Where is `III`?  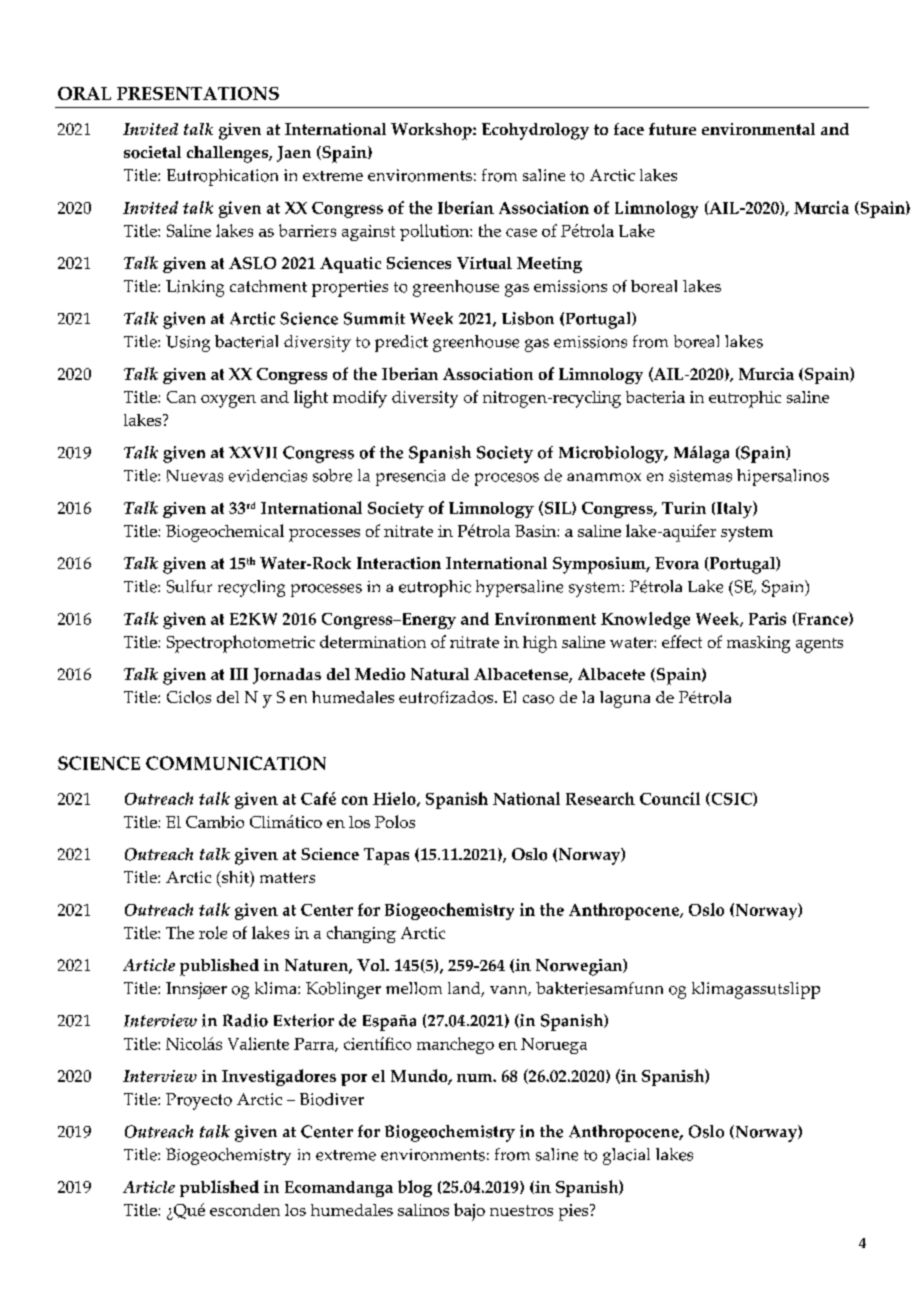 III is located at coordinates (239, 674).
